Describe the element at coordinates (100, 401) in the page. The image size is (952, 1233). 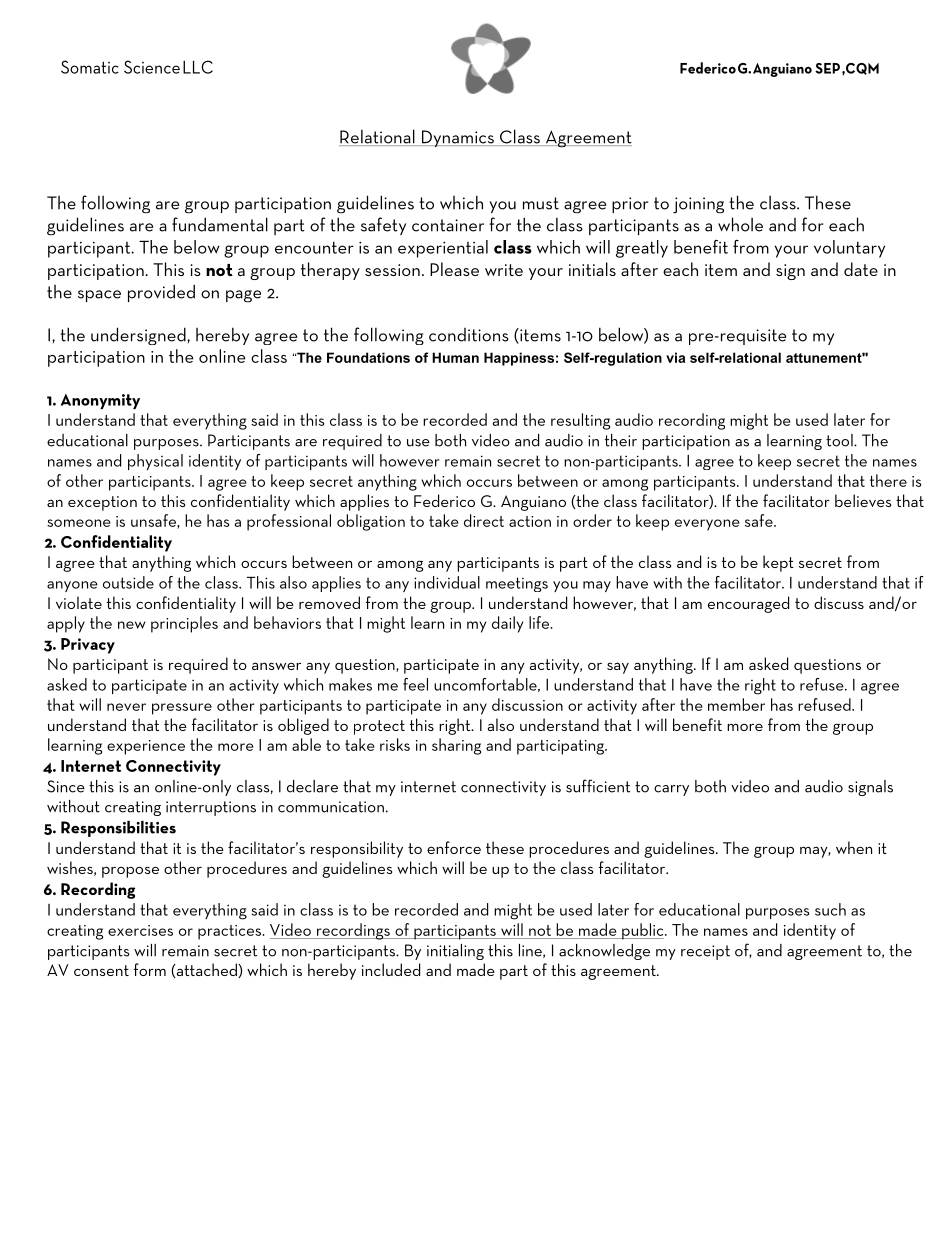
I see `Anonymity` at that location.
